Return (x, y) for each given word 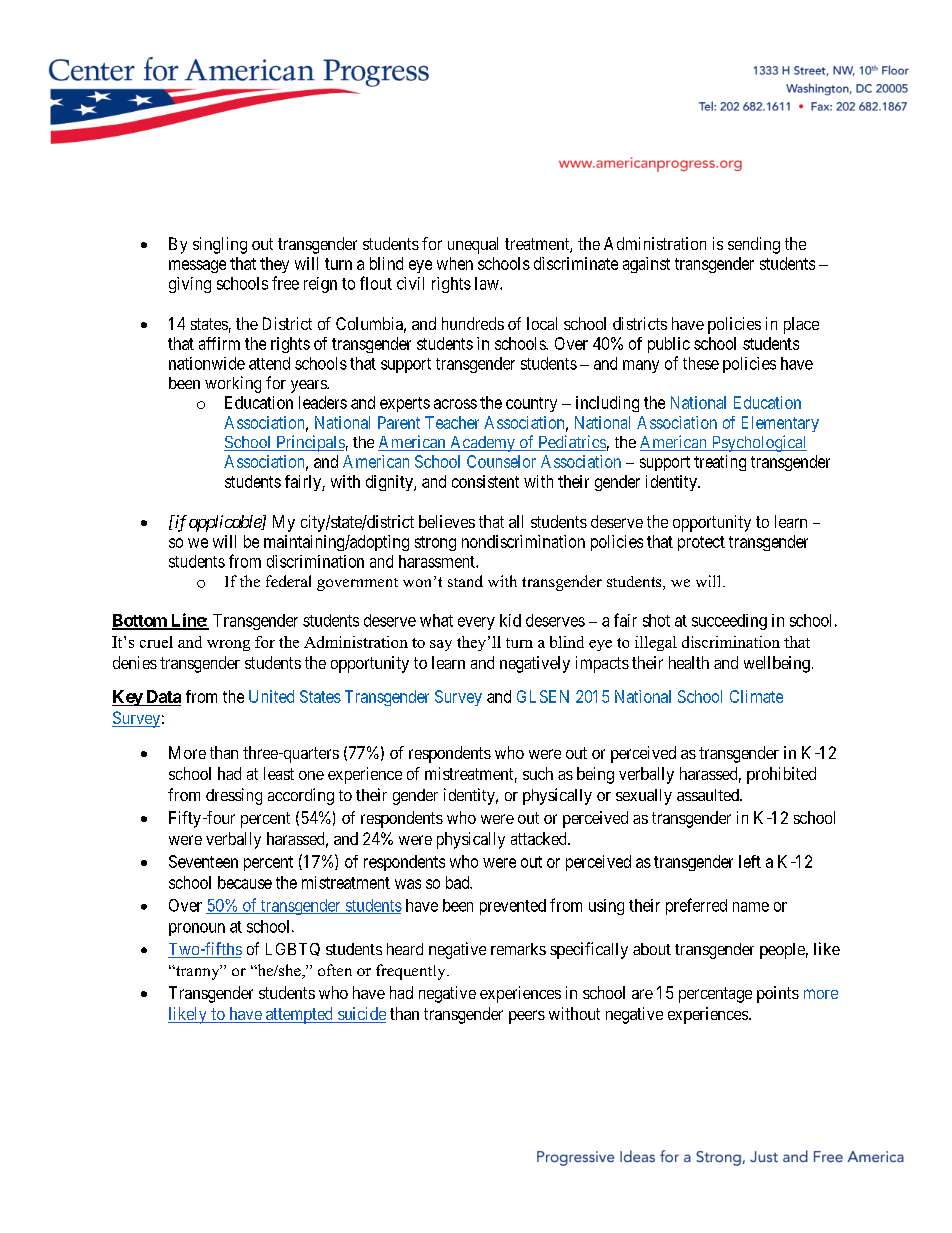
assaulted (709, 795)
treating (720, 463)
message (197, 266)
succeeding (729, 622)
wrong (228, 645)
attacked (540, 838)
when (455, 263)
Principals (309, 443)
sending (754, 245)
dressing (234, 796)
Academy (482, 444)
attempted (299, 1015)
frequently (412, 972)
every (476, 623)
